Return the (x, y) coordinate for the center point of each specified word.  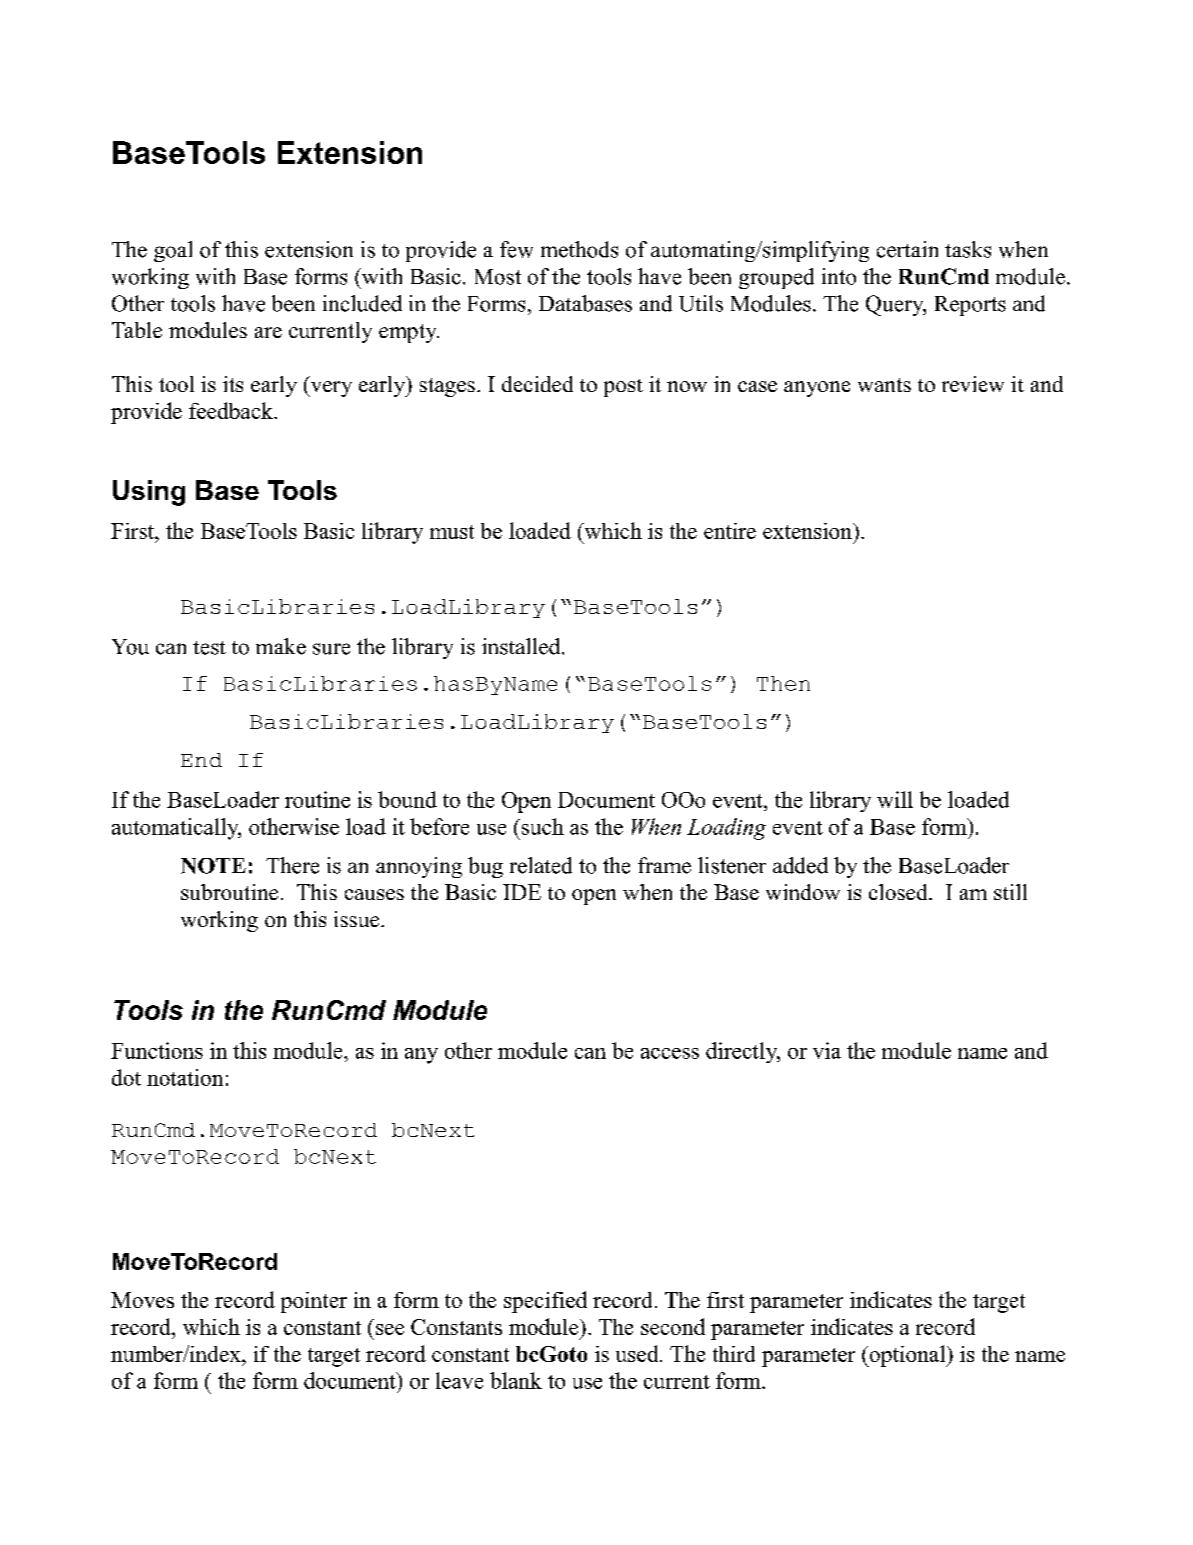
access (670, 1053)
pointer (314, 1302)
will (895, 799)
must (452, 532)
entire (730, 531)
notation (185, 1077)
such (541, 826)
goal (173, 251)
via (827, 1050)
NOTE (213, 866)
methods (579, 249)
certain (907, 249)
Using (149, 493)
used (638, 1353)
